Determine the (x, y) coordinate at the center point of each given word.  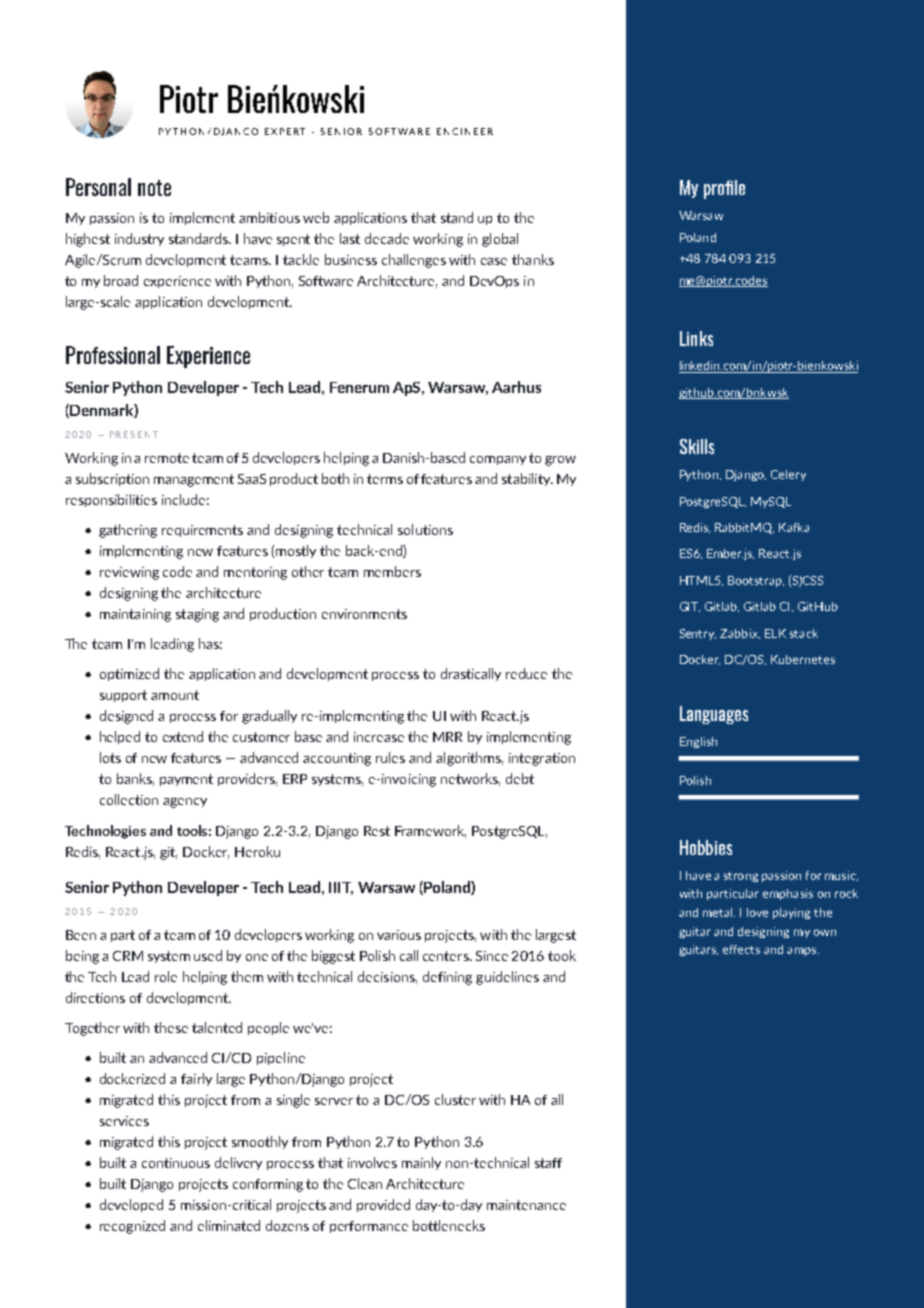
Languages (714, 715)
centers (447, 956)
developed (131, 1205)
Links (696, 338)
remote (167, 458)
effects (741, 949)
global (500, 240)
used (208, 955)
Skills (697, 446)
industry (139, 239)
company (498, 460)
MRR (447, 737)
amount (175, 695)
